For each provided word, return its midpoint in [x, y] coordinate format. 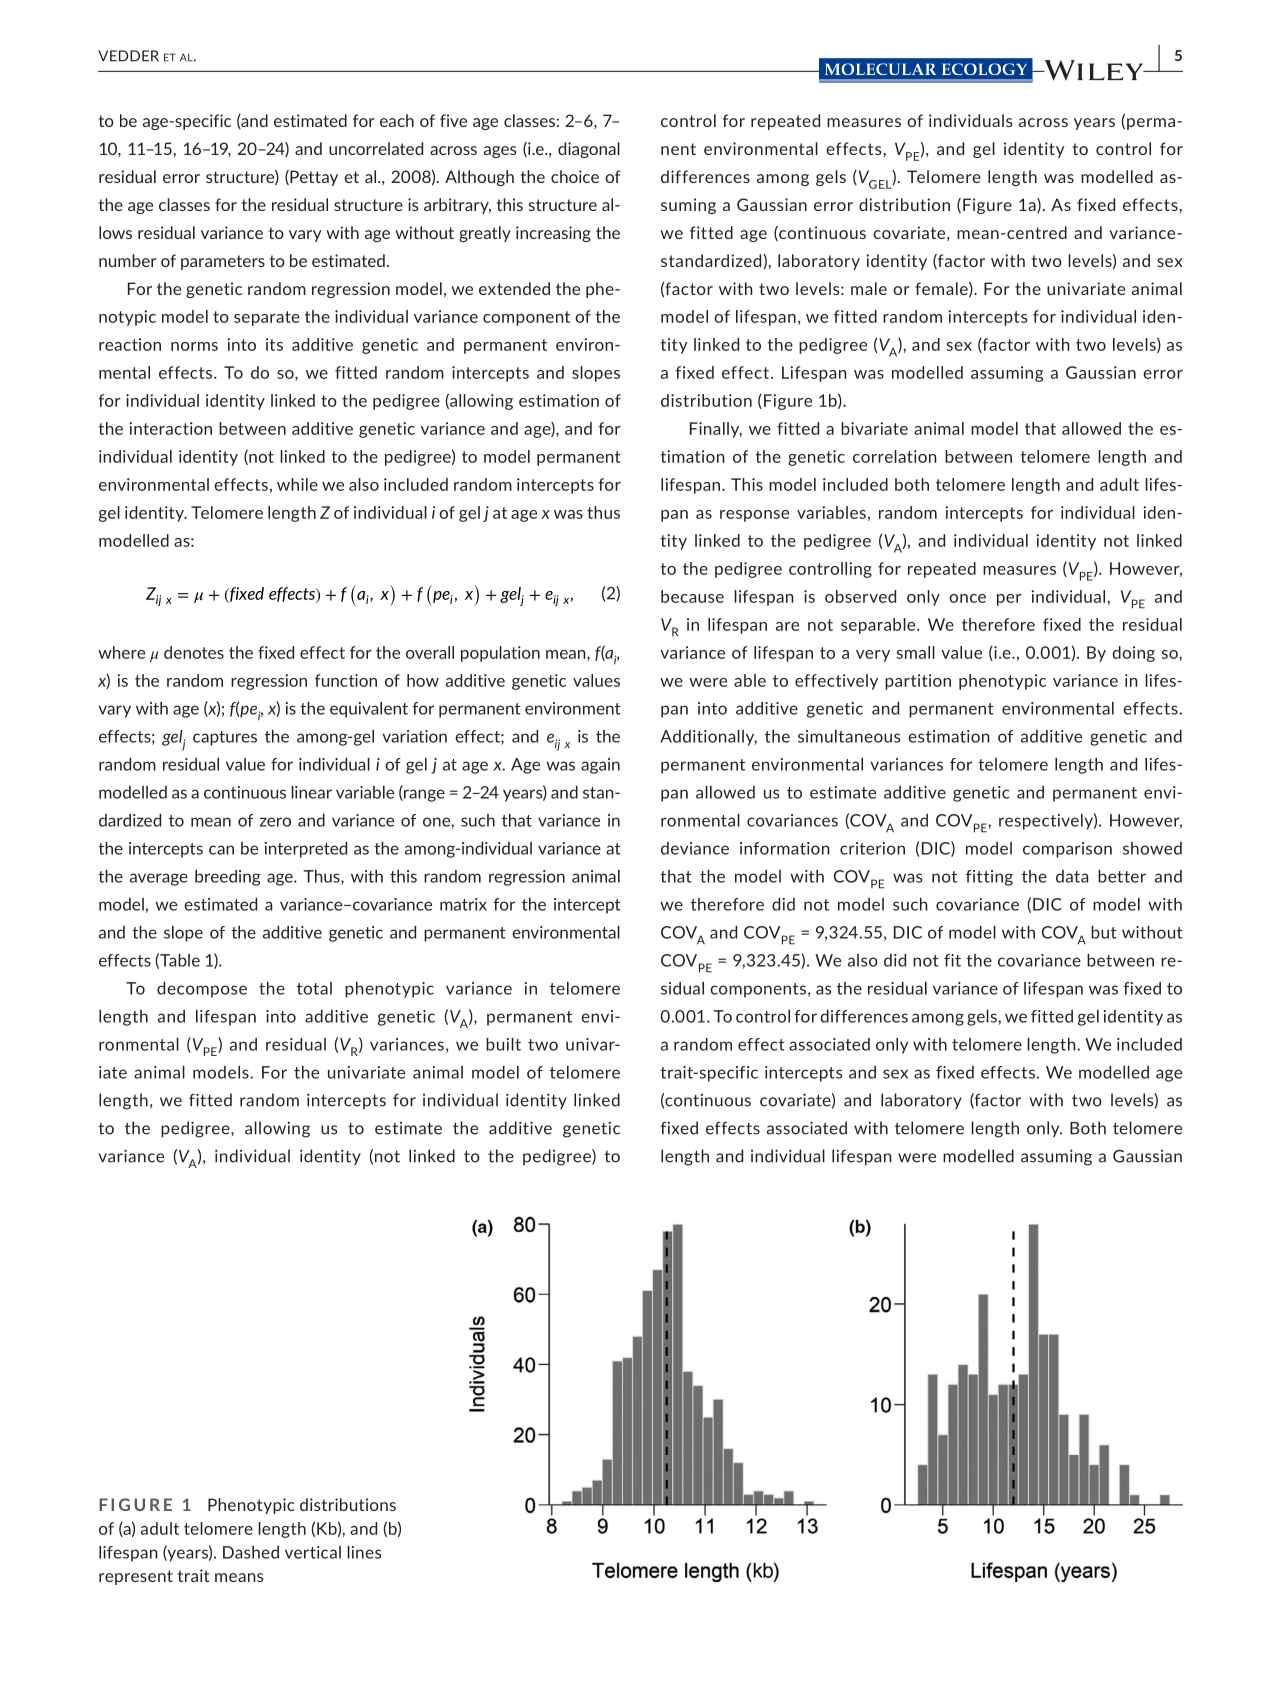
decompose [202, 990]
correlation [895, 456]
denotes [194, 652]
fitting [989, 878]
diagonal [589, 150]
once [967, 598]
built [503, 1044]
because [692, 596]
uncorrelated [376, 148]
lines [364, 1552]
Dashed [251, 1552]
